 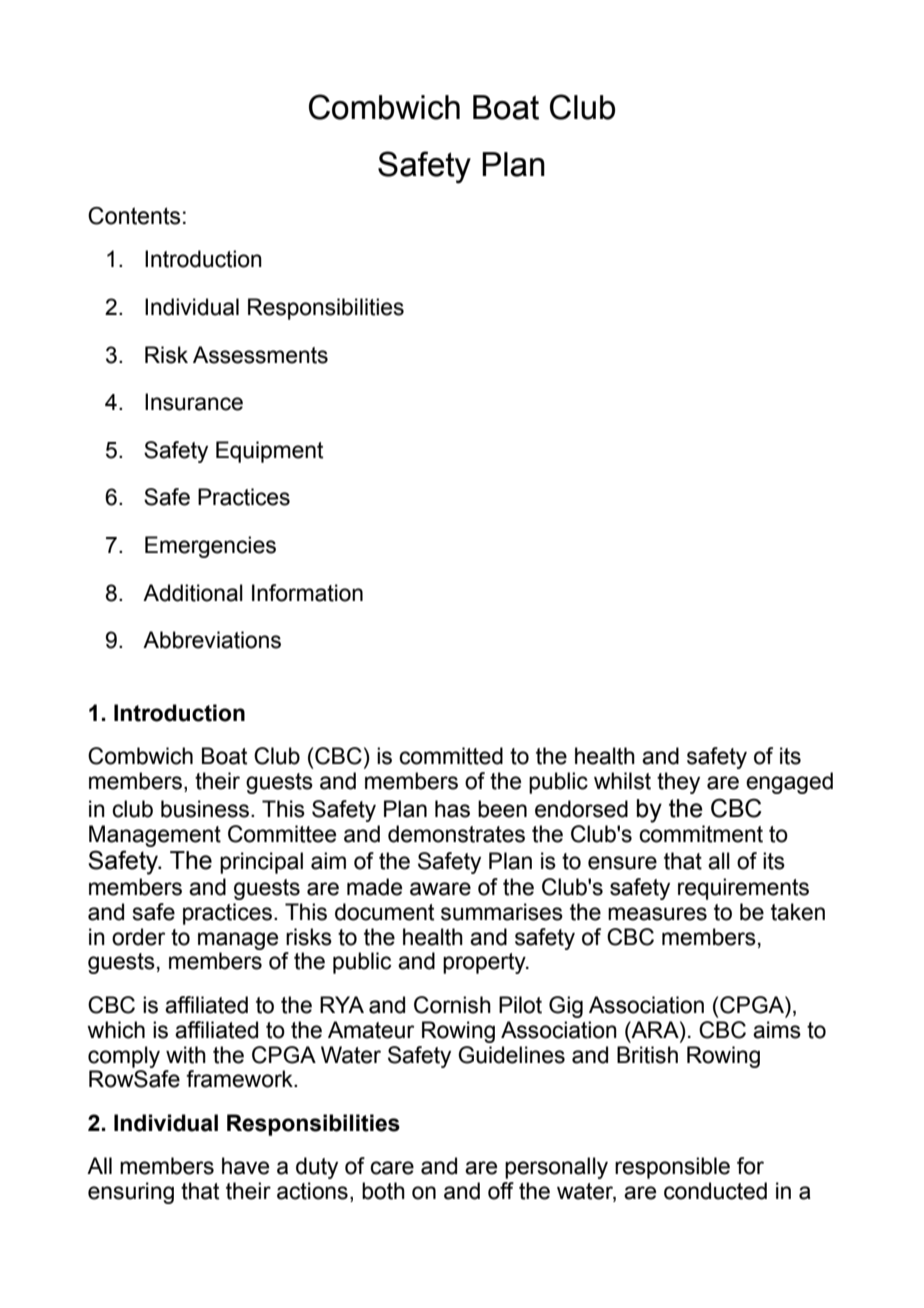 I want to click on committed, so click(x=451, y=756).
